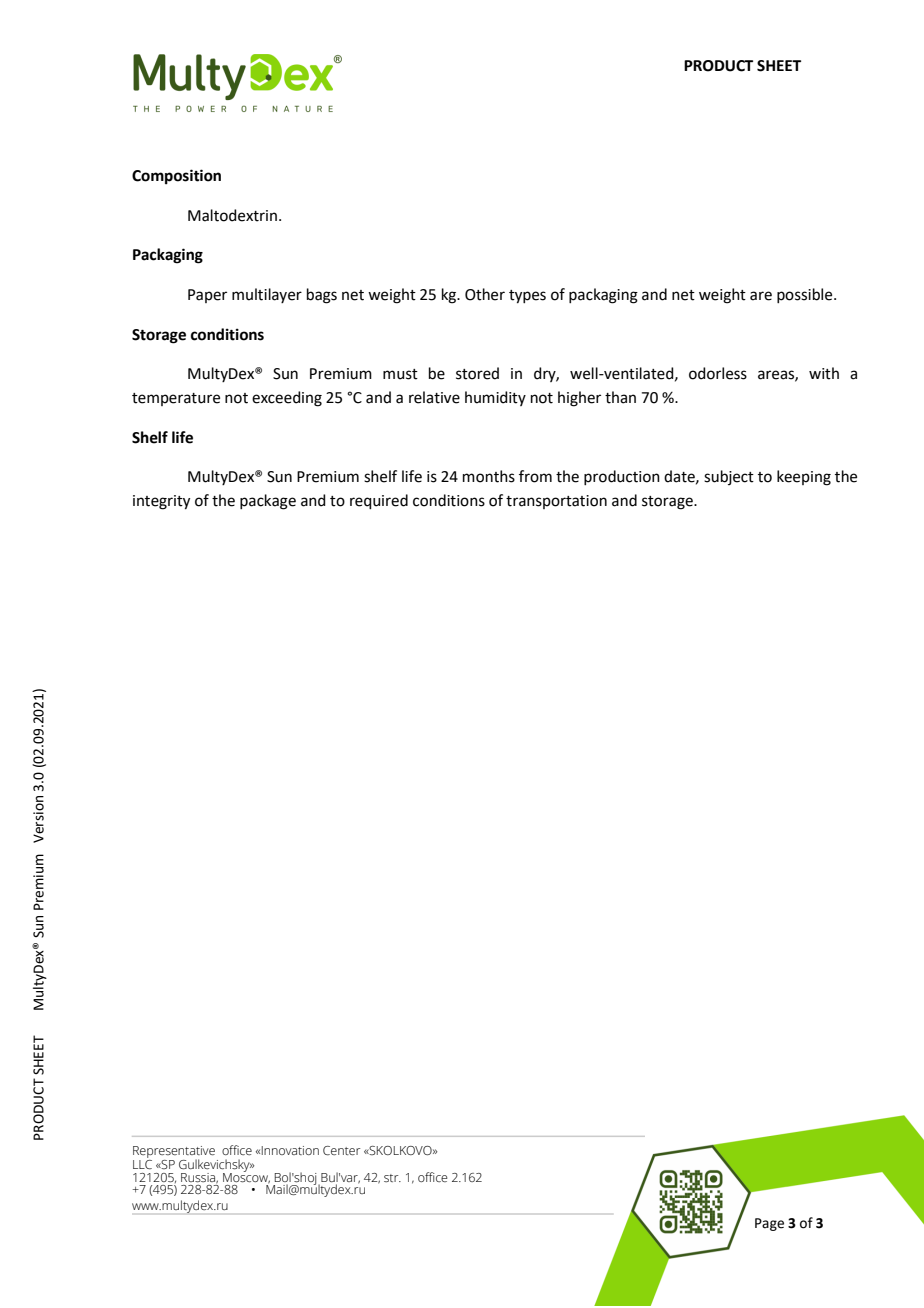 Image resolution: width=924 pixels, height=1308 pixels. Describe the element at coordinates (729, 477) in the document. I see `subject` at that location.
